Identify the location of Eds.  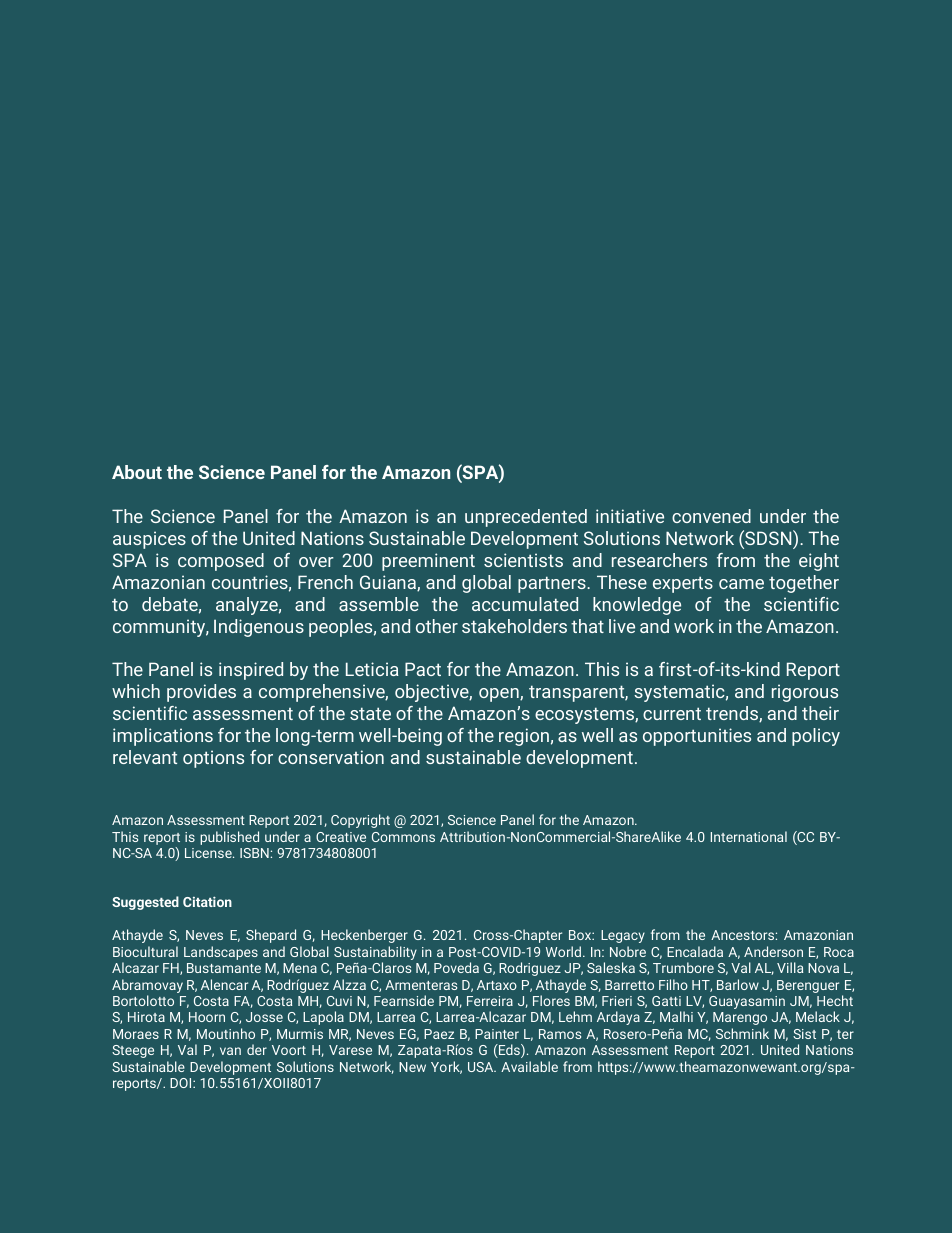
(509, 1051).
